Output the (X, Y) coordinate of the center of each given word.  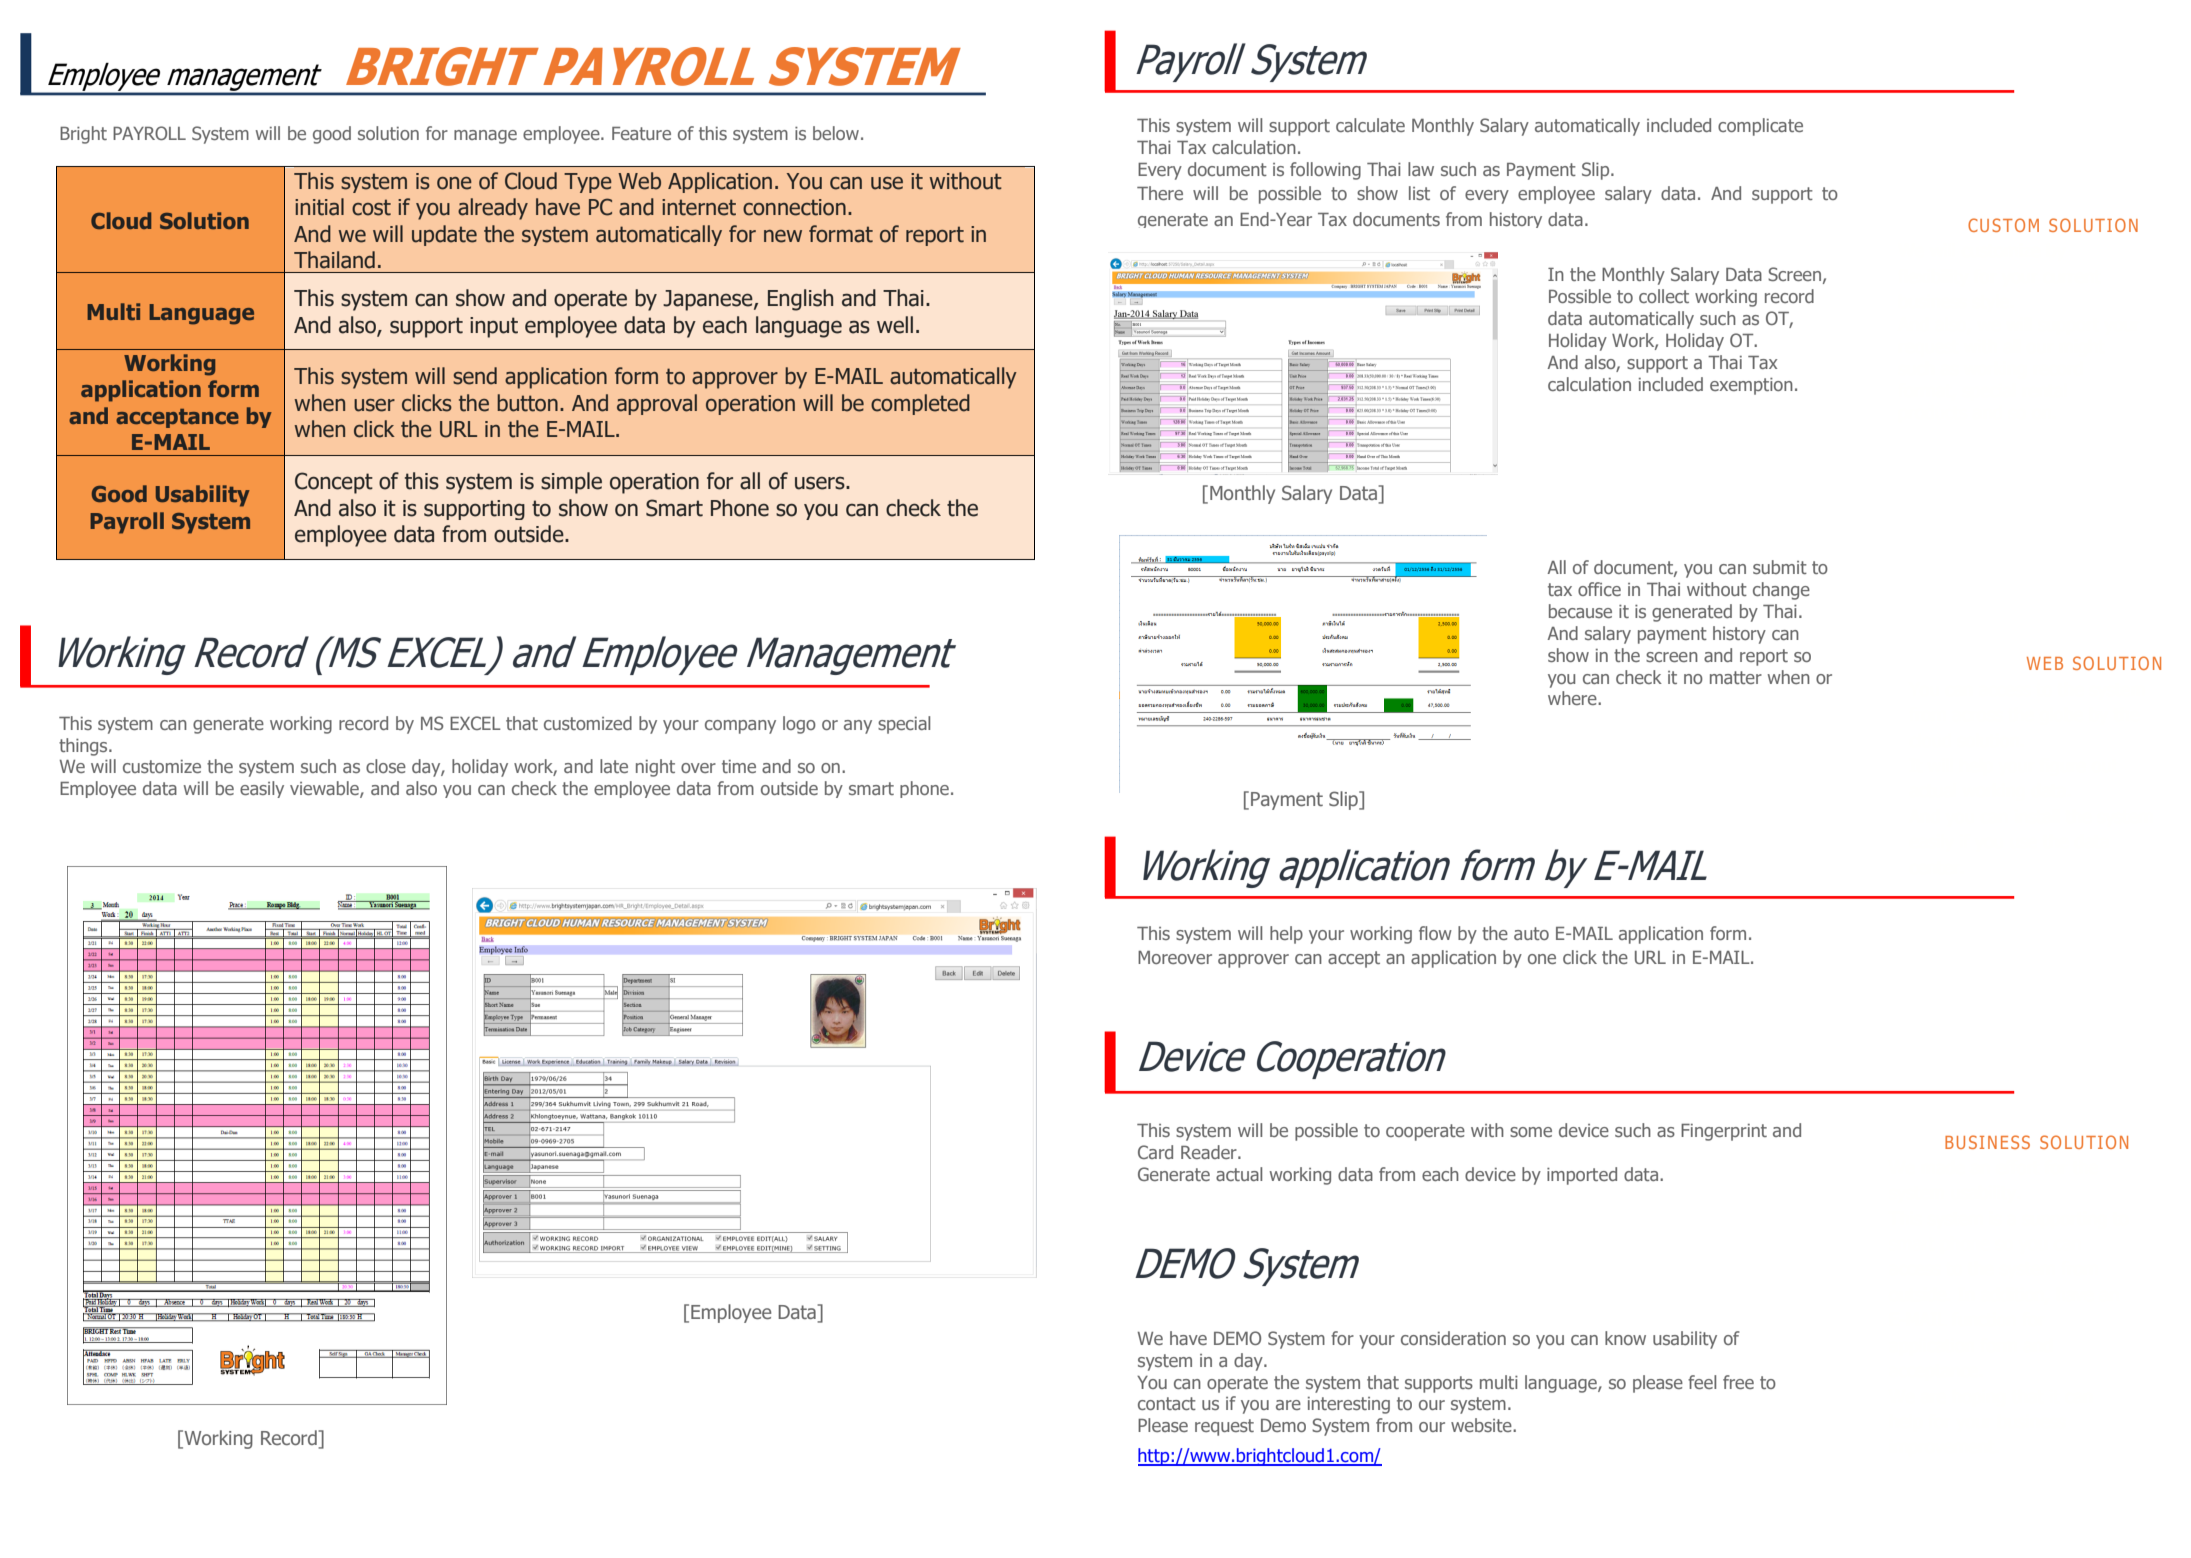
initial (319, 207)
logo (799, 725)
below (836, 133)
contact (1167, 1403)
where (1573, 698)
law (1421, 169)
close (386, 766)
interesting (1349, 1405)
